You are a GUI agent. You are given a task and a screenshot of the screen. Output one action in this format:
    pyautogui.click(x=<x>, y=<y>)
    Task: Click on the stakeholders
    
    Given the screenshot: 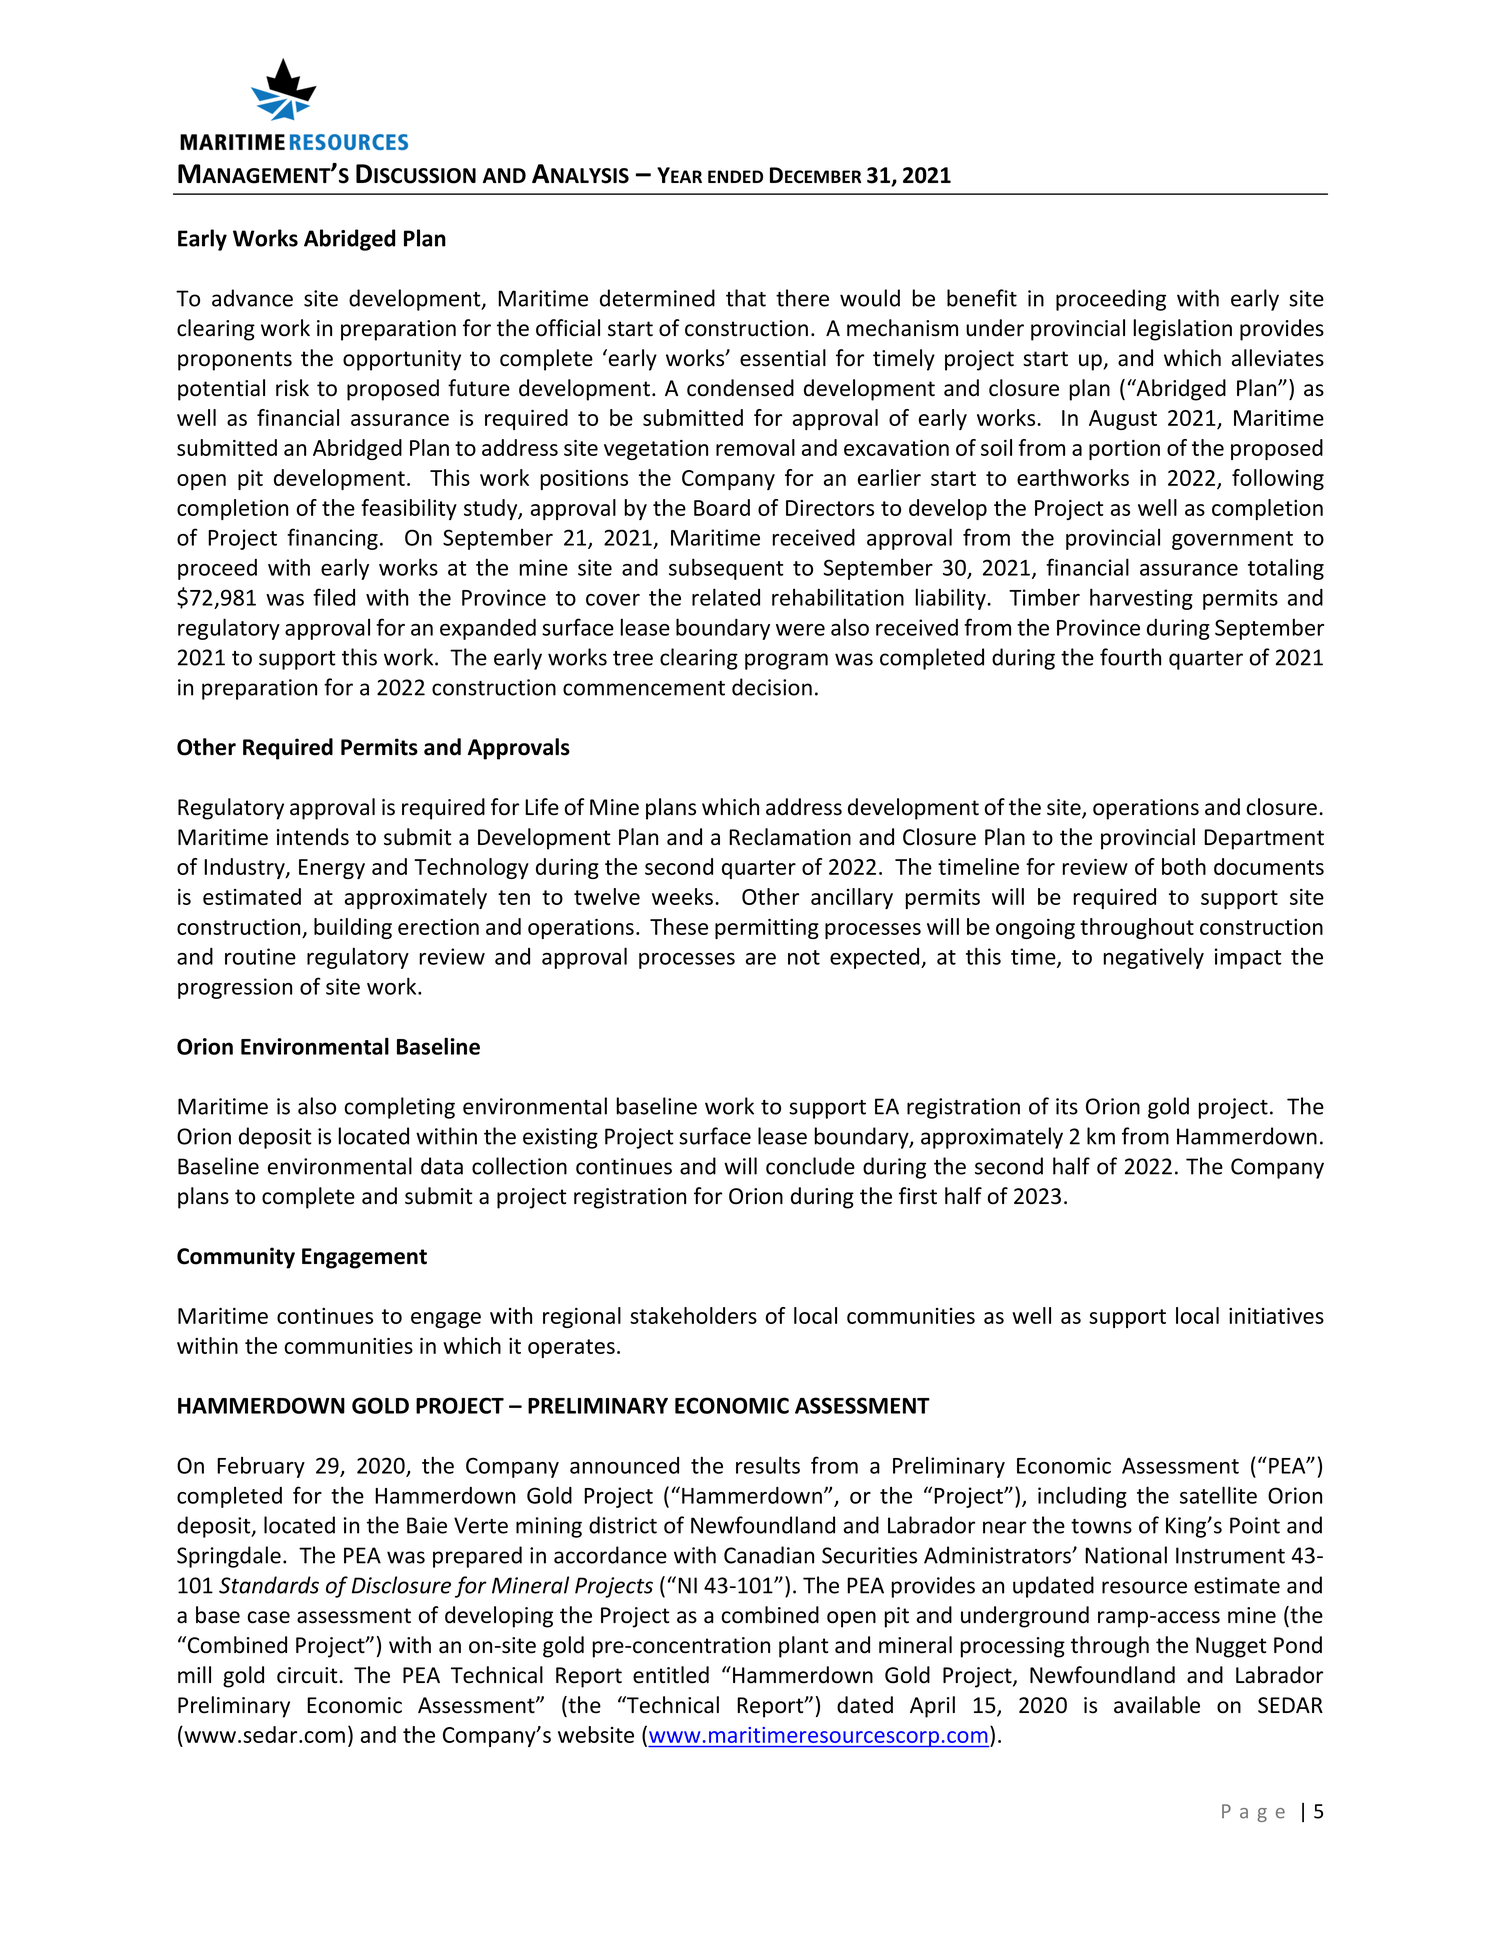 What is the action you would take?
    pyautogui.click(x=693, y=1315)
